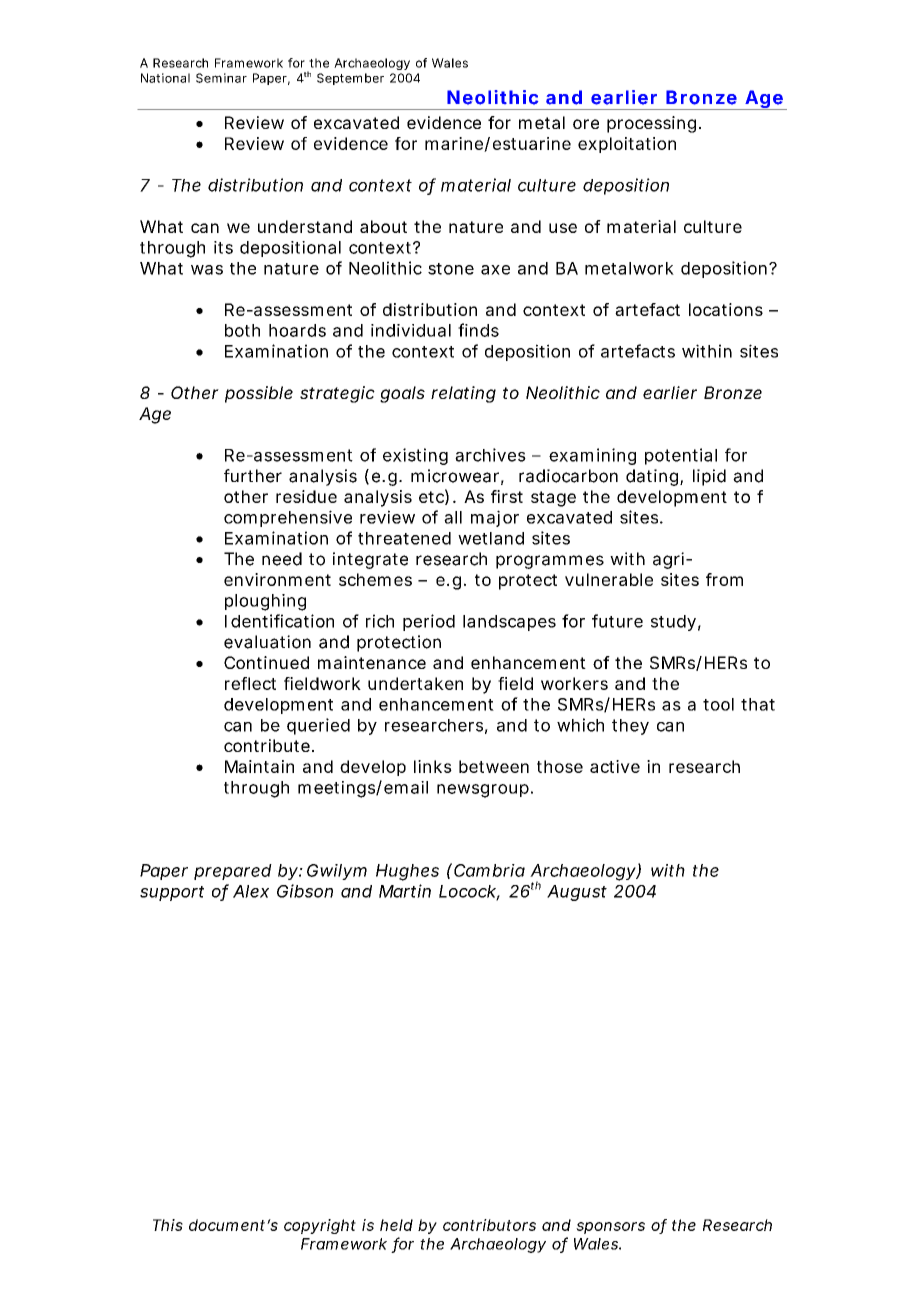  I want to click on archives, so click(490, 455).
